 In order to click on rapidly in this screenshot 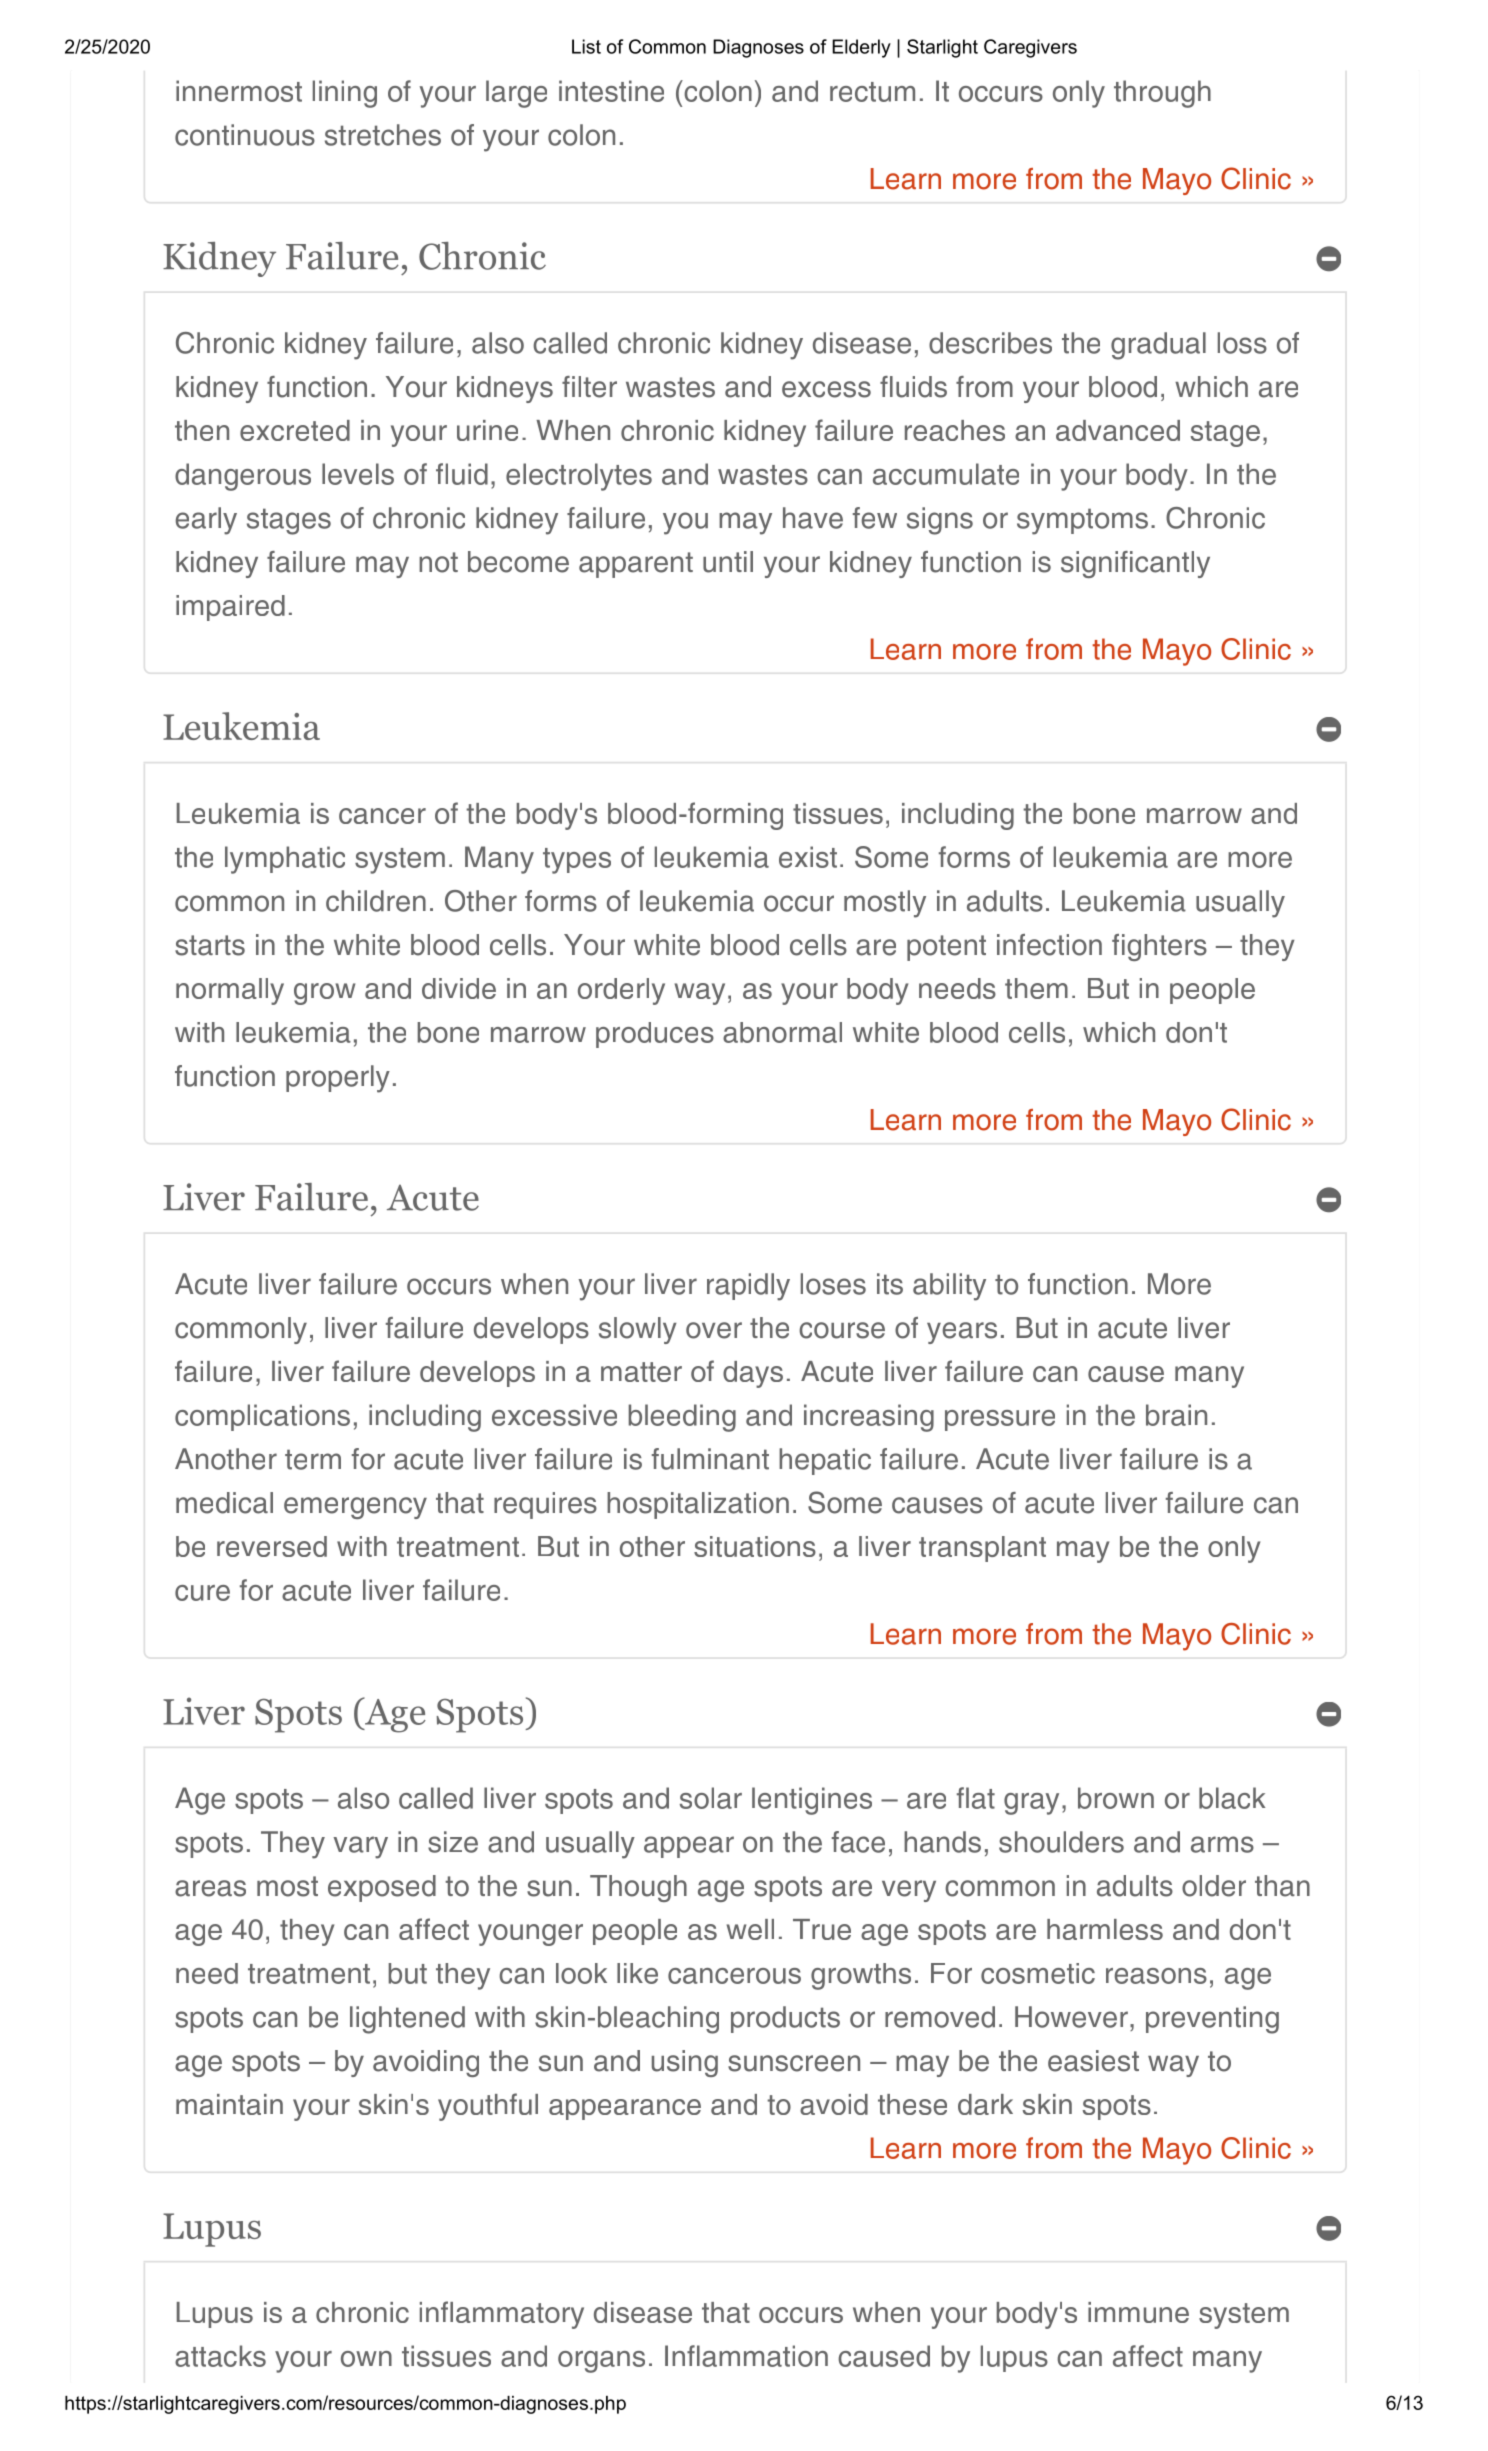, I will do `click(748, 1287)`.
